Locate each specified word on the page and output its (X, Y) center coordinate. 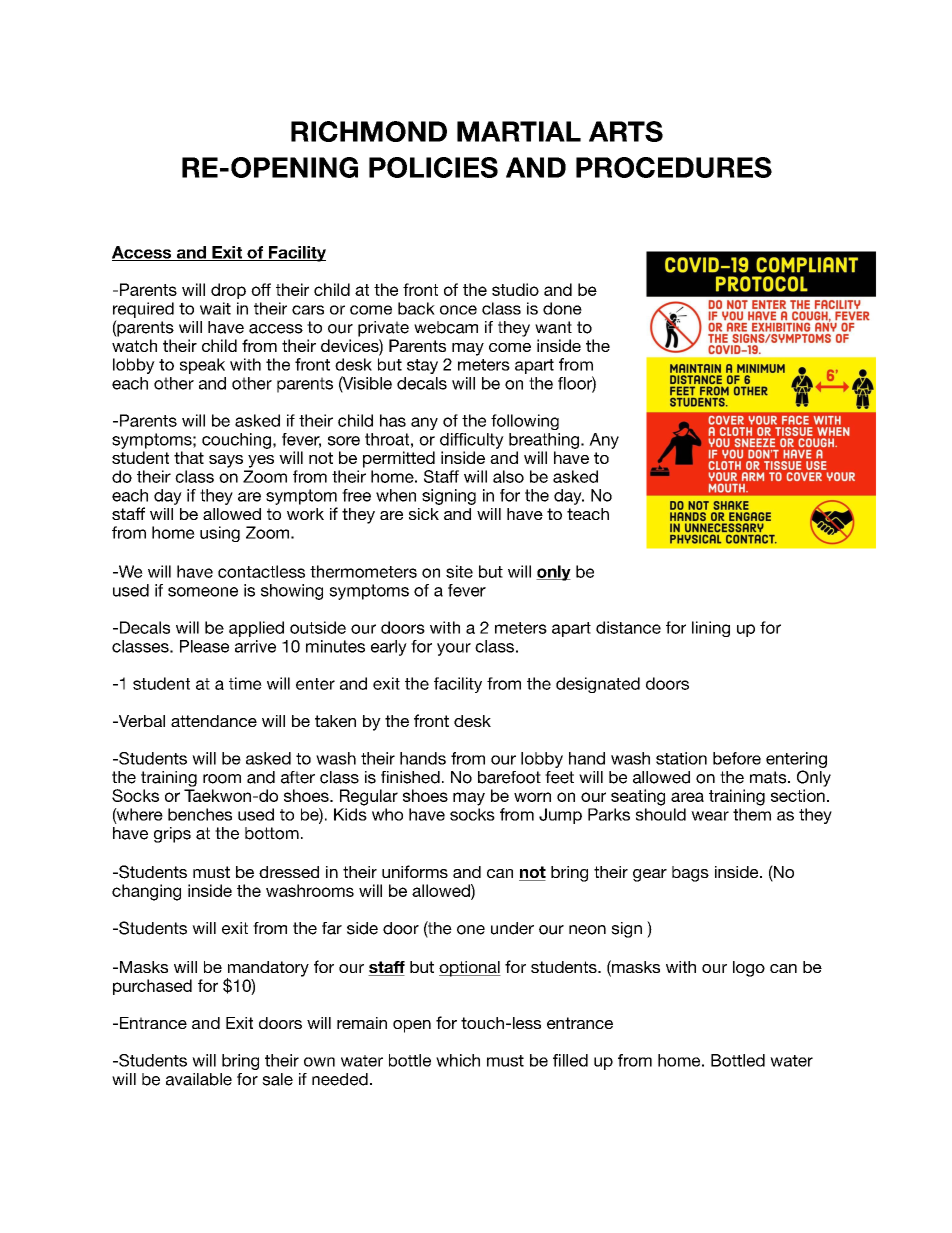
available (199, 1079)
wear (710, 816)
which (458, 1060)
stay (422, 366)
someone (203, 592)
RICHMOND (369, 131)
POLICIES (433, 167)
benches (200, 814)
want (553, 327)
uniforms (415, 871)
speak (202, 366)
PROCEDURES (674, 167)
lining (711, 629)
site (459, 571)
